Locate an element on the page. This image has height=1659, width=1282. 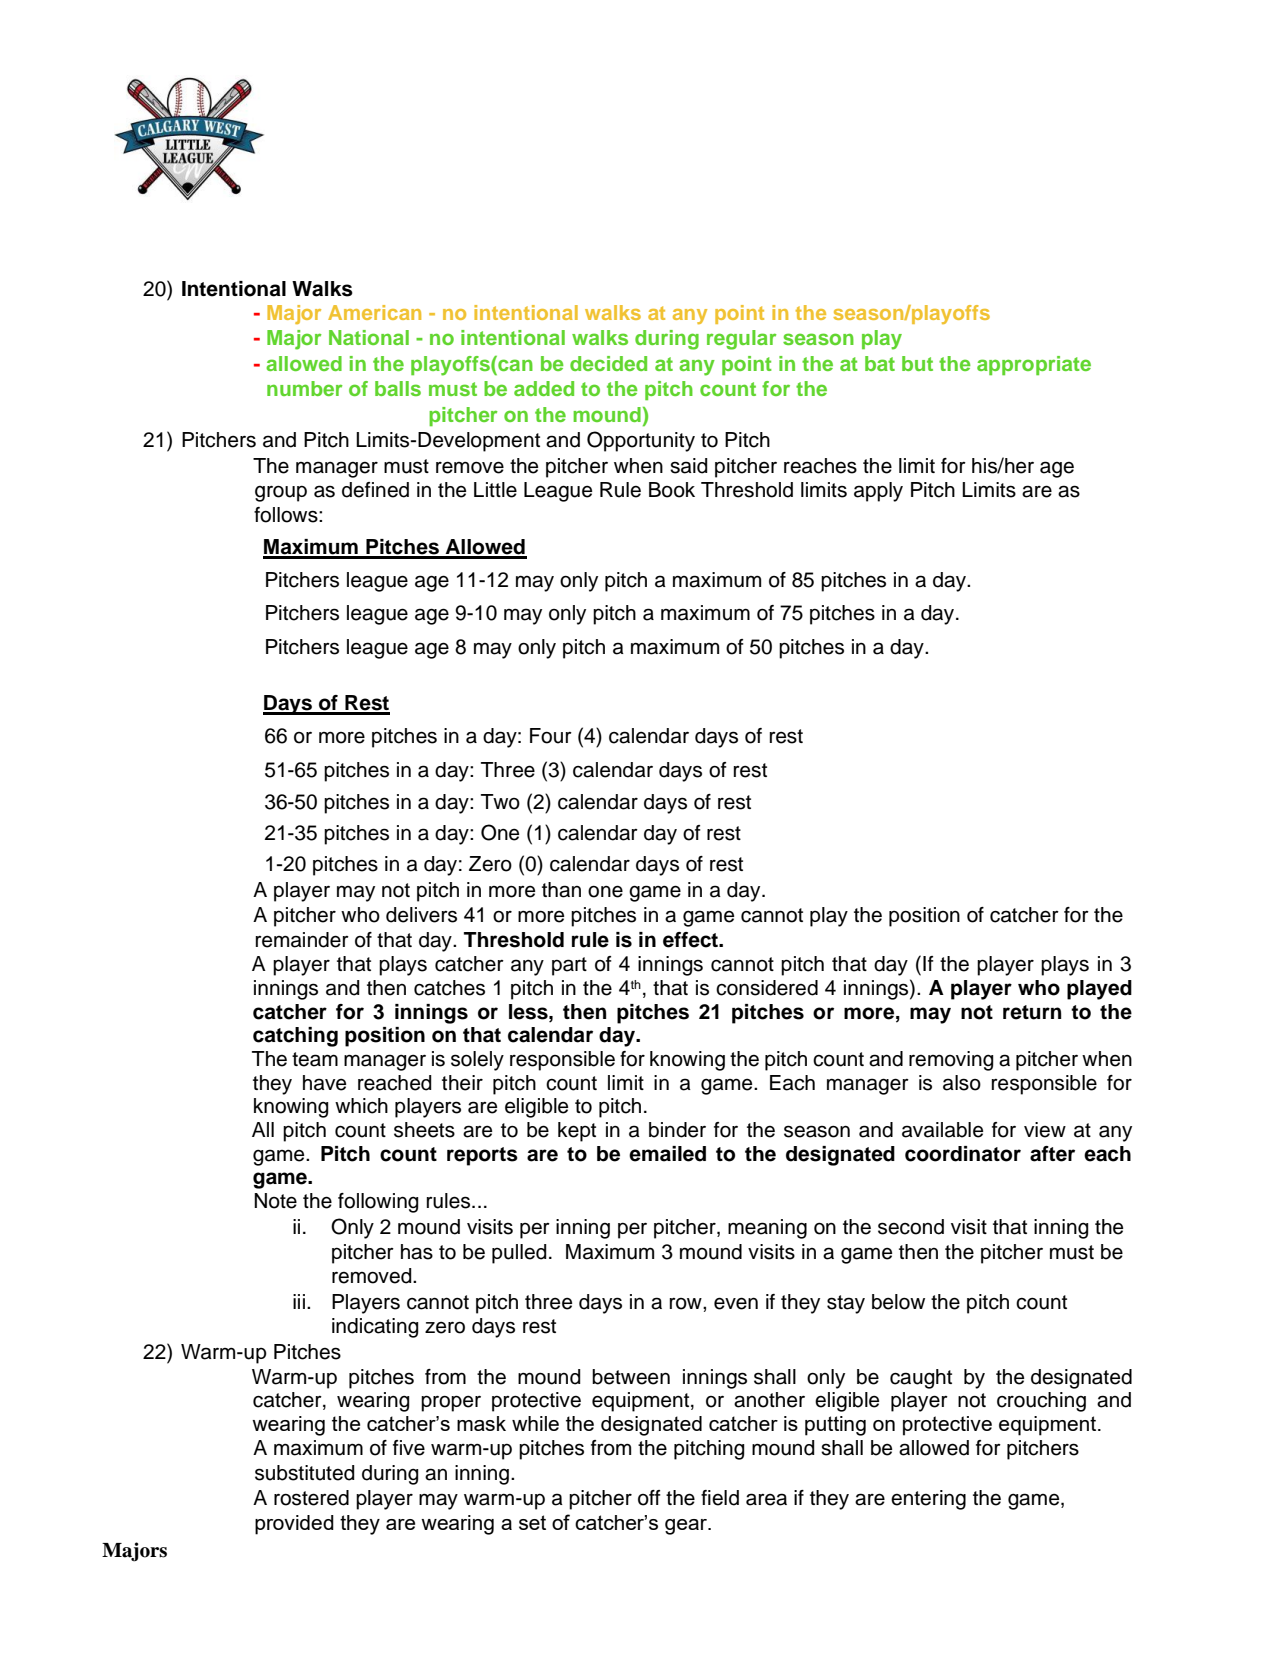
emailed is located at coordinates (667, 1154).
